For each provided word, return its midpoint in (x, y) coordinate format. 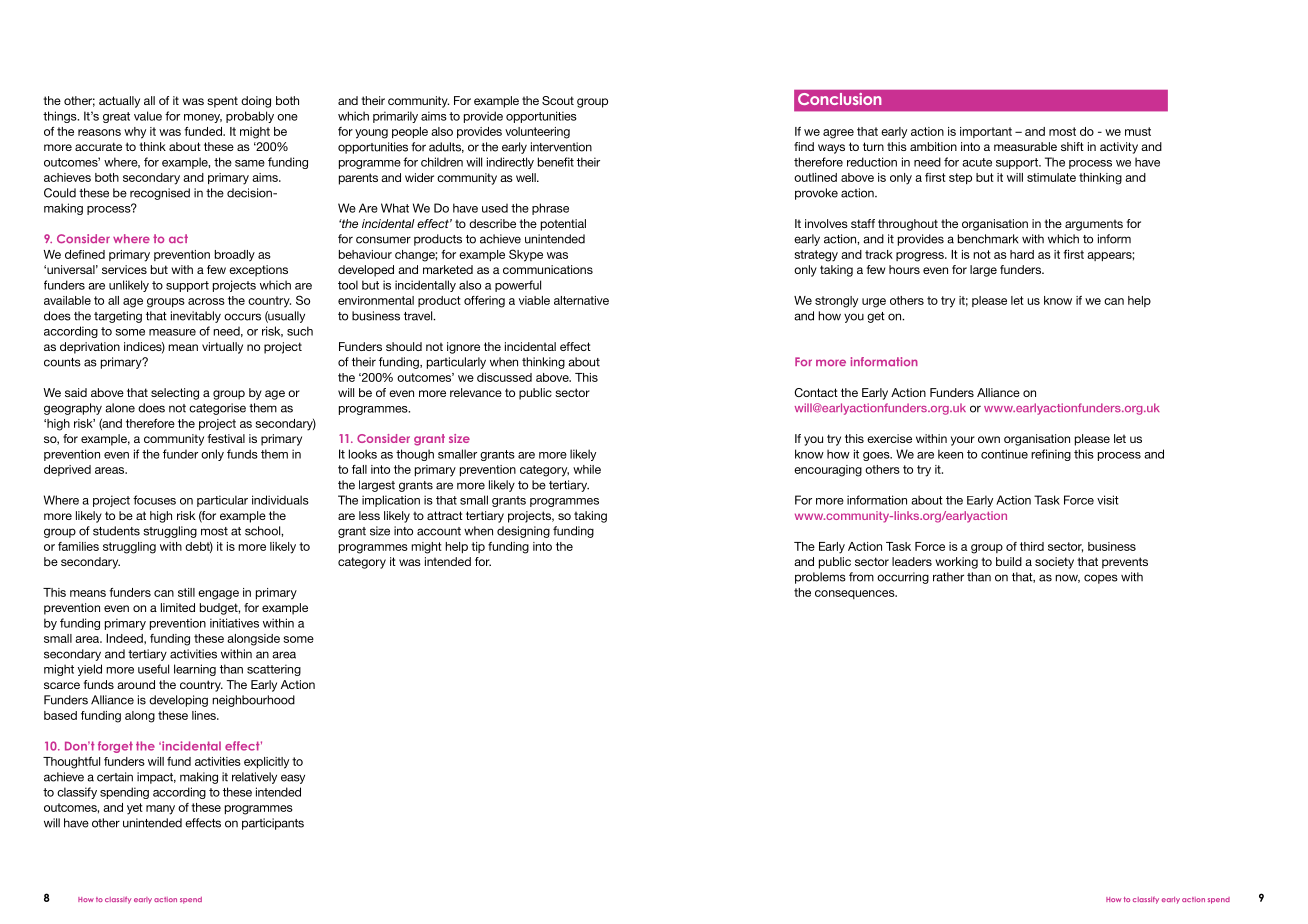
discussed (504, 377)
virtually (222, 348)
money (203, 118)
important (986, 132)
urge (874, 303)
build (1009, 561)
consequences (856, 594)
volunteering (537, 133)
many (160, 810)
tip (478, 547)
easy (293, 779)
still (186, 592)
